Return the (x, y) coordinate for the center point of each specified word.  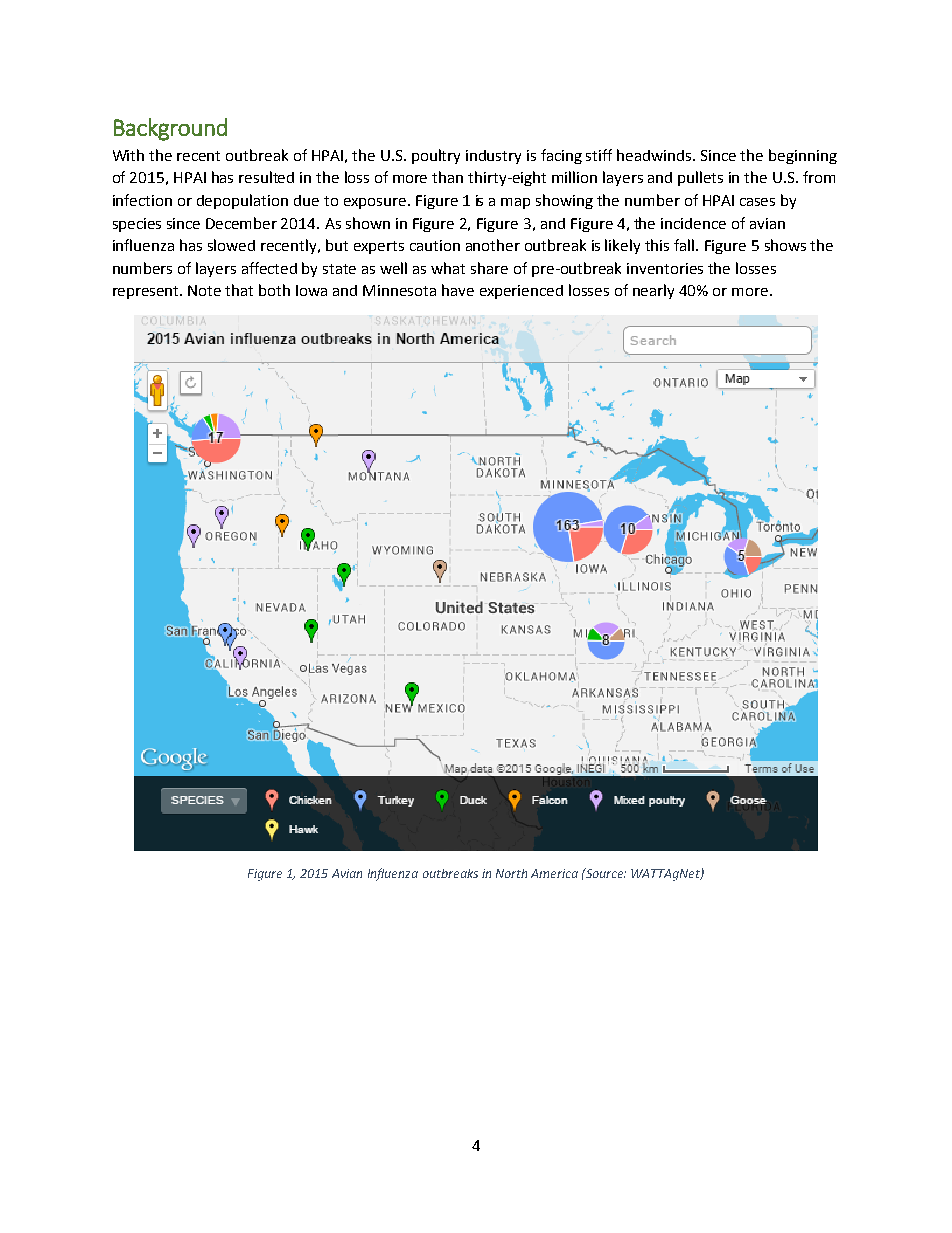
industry (493, 157)
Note (204, 290)
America (554, 873)
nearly (653, 291)
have (458, 290)
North (511, 873)
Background (170, 129)
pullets (700, 178)
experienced (521, 292)
